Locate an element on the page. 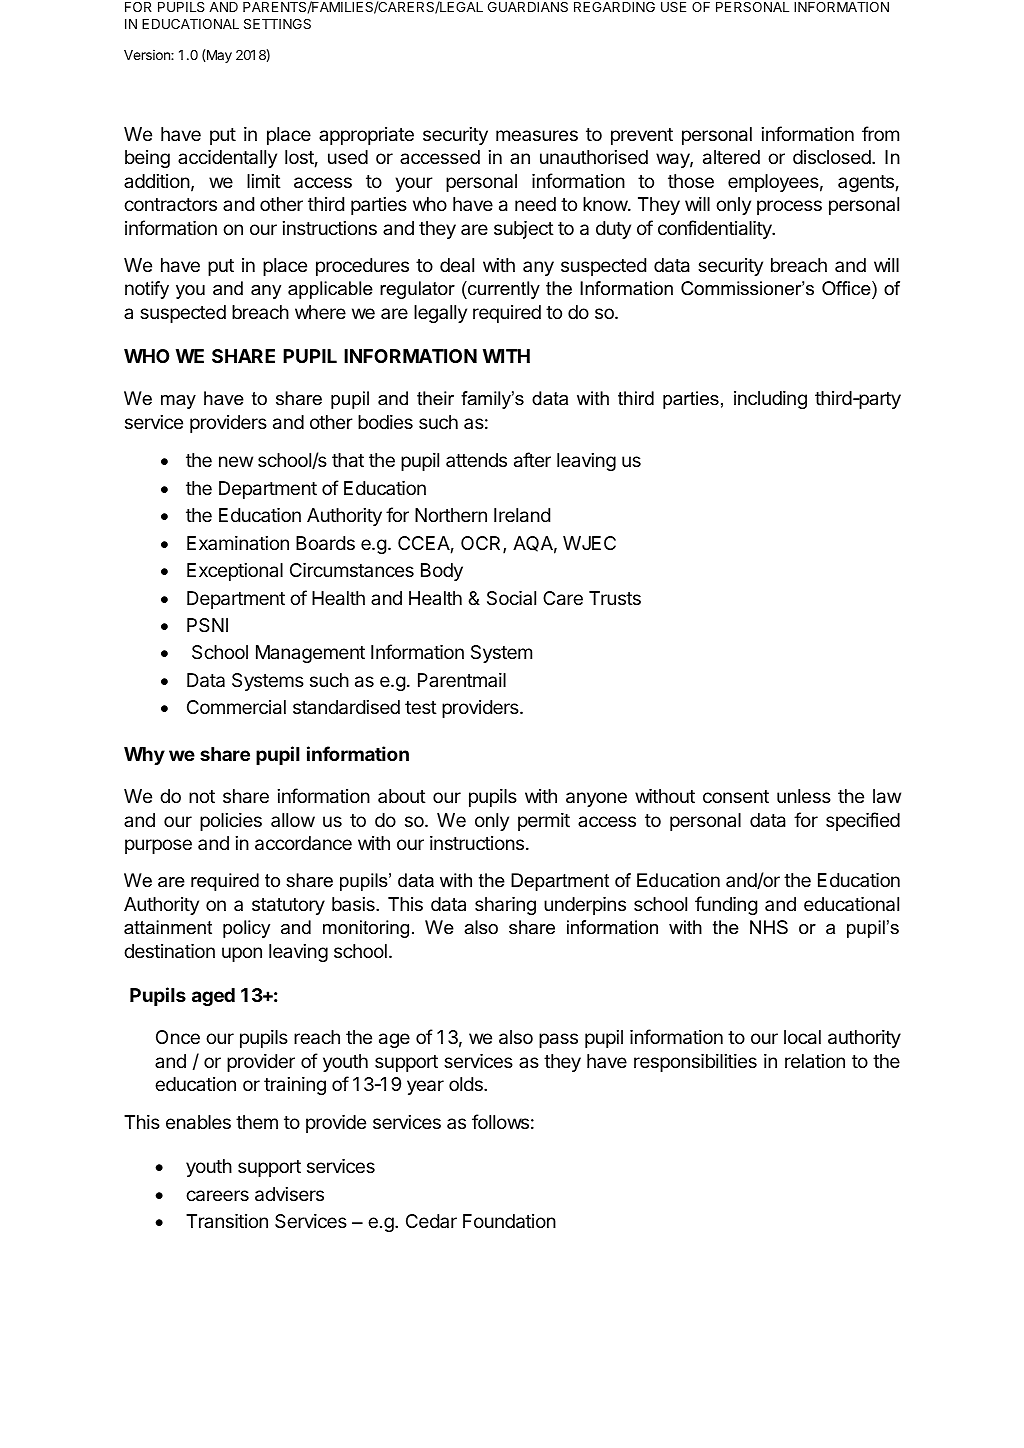  Transition is located at coordinates (227, 1221).
